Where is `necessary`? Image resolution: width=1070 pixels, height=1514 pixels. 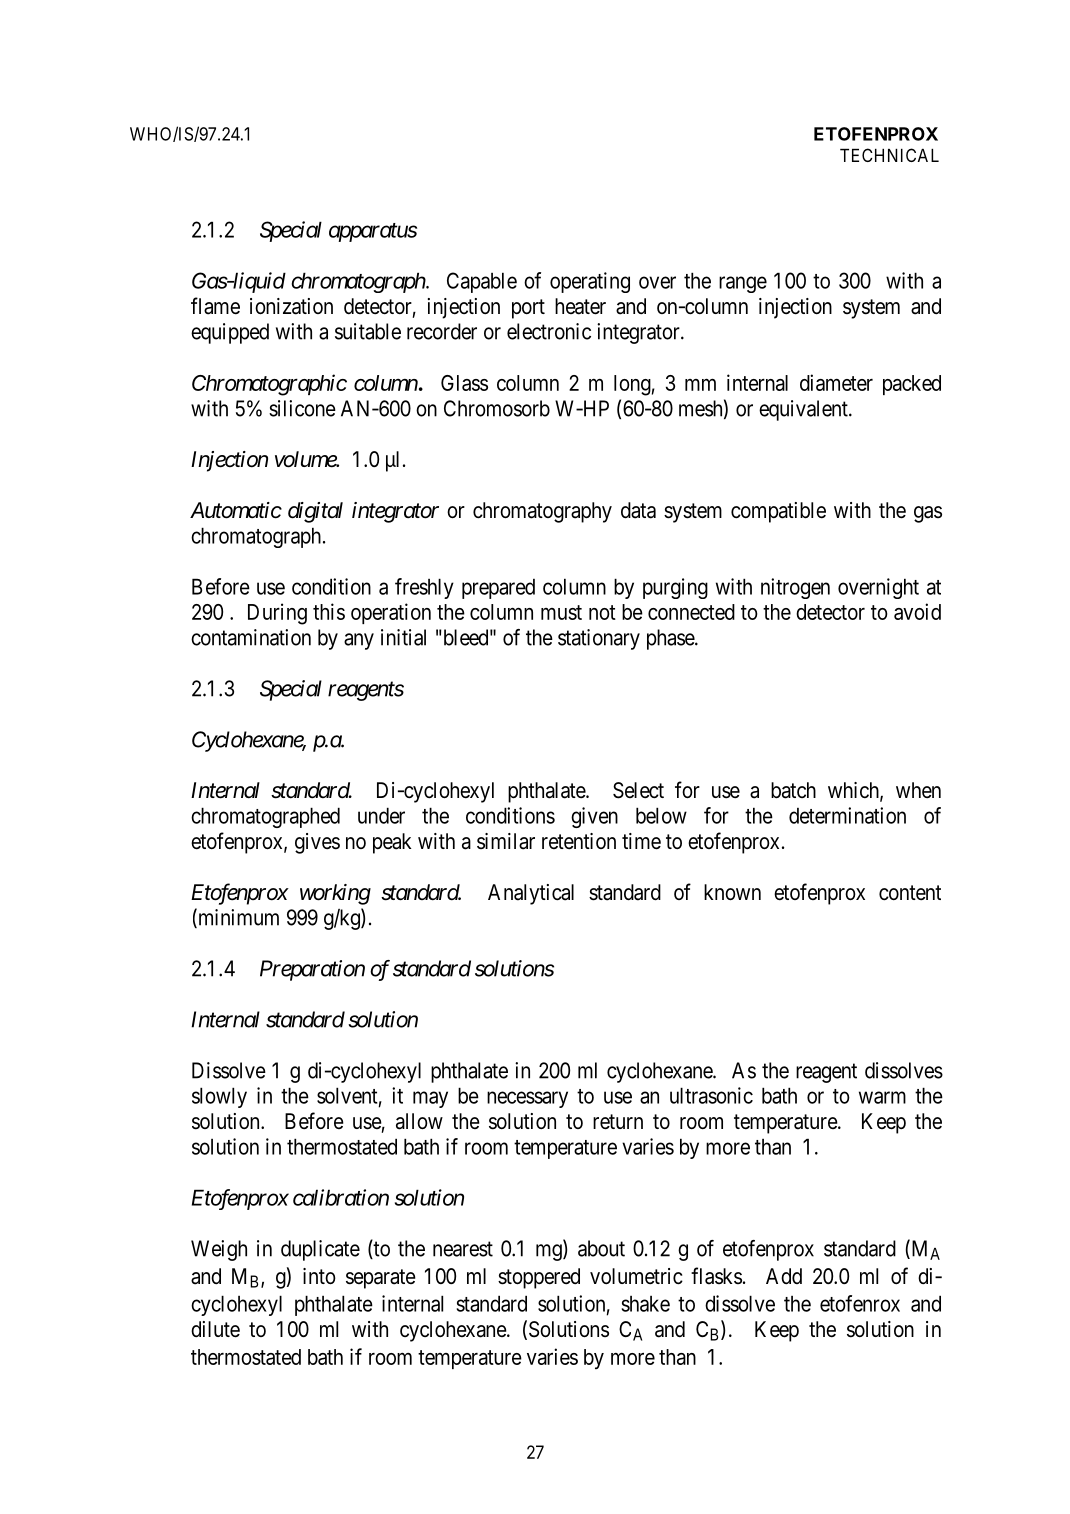 necessary is located at coordinates (527, 1099).
